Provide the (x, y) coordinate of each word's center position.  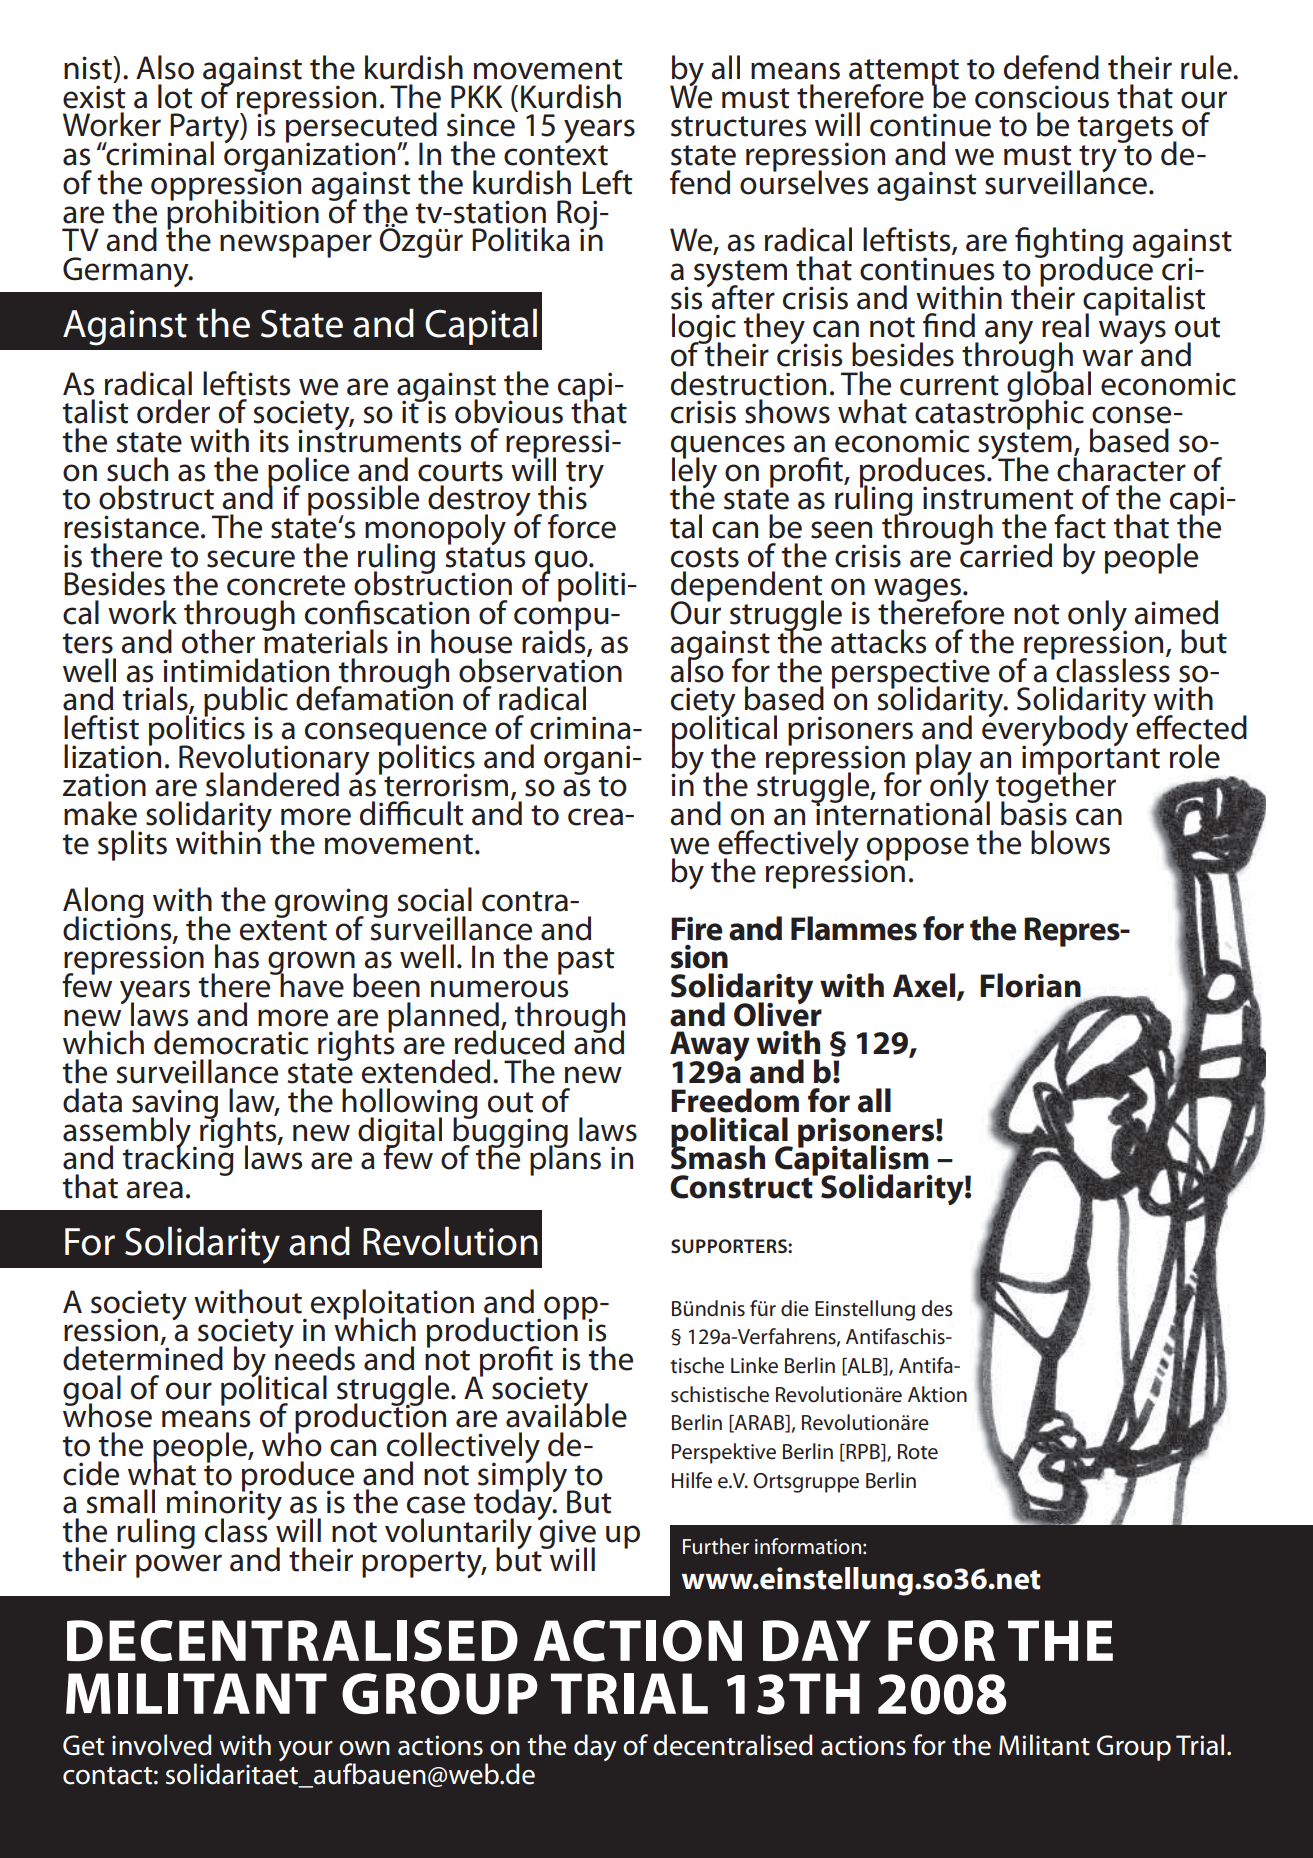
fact (1080, 526)
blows (1070, 842)
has (237, 956)
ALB (865, 1367)
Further (716, 1546)
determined (143, 1357)
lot (175, 96)
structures (738, 126)
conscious (1042, 97)
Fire (697, 929)
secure (251, 559)
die (795, 1308)
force (582, 526)
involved (162, 1745)
